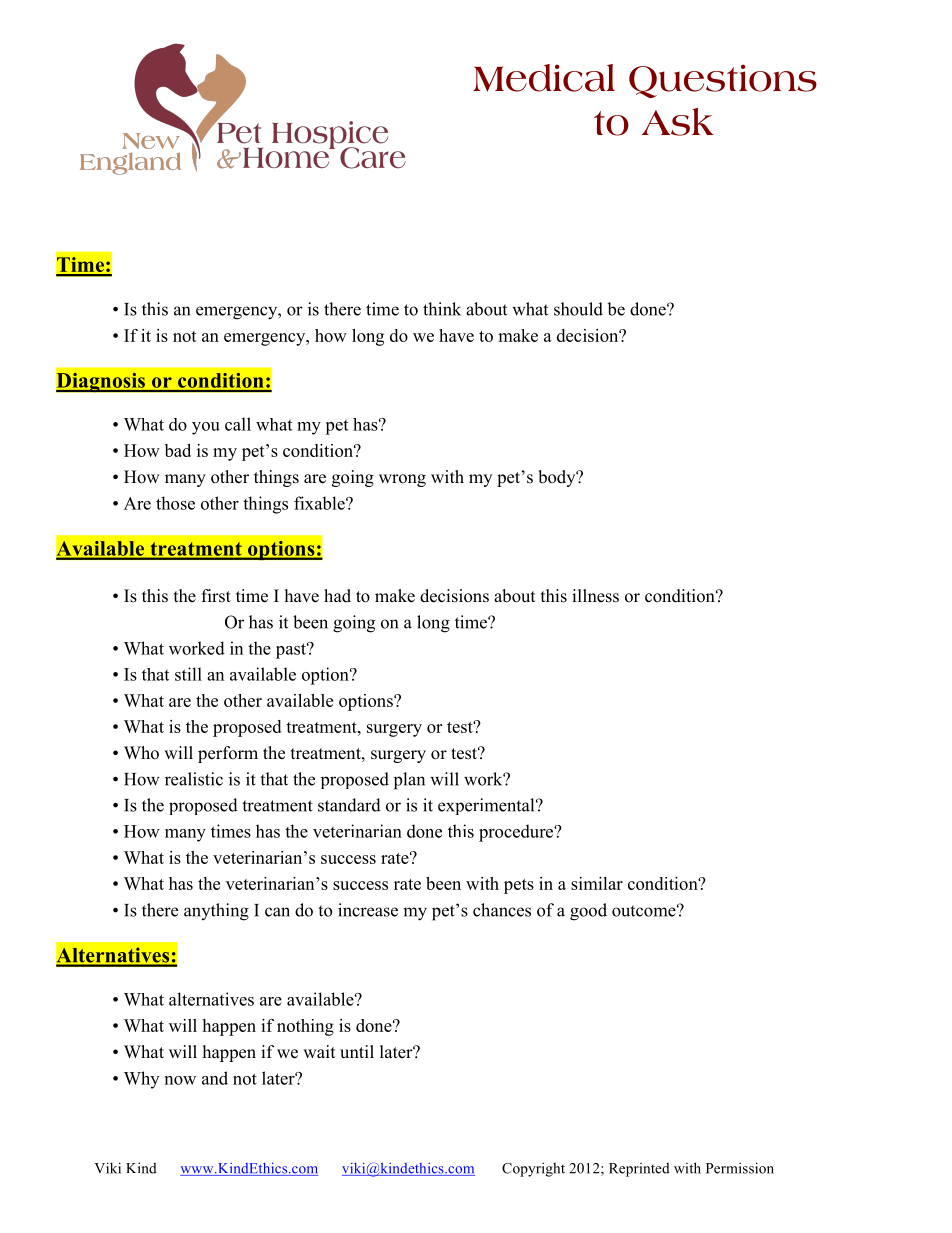 The image size is (952, 1233). Describe the element at coordinates (597, 883) in the document. I see `similar` at that location.
